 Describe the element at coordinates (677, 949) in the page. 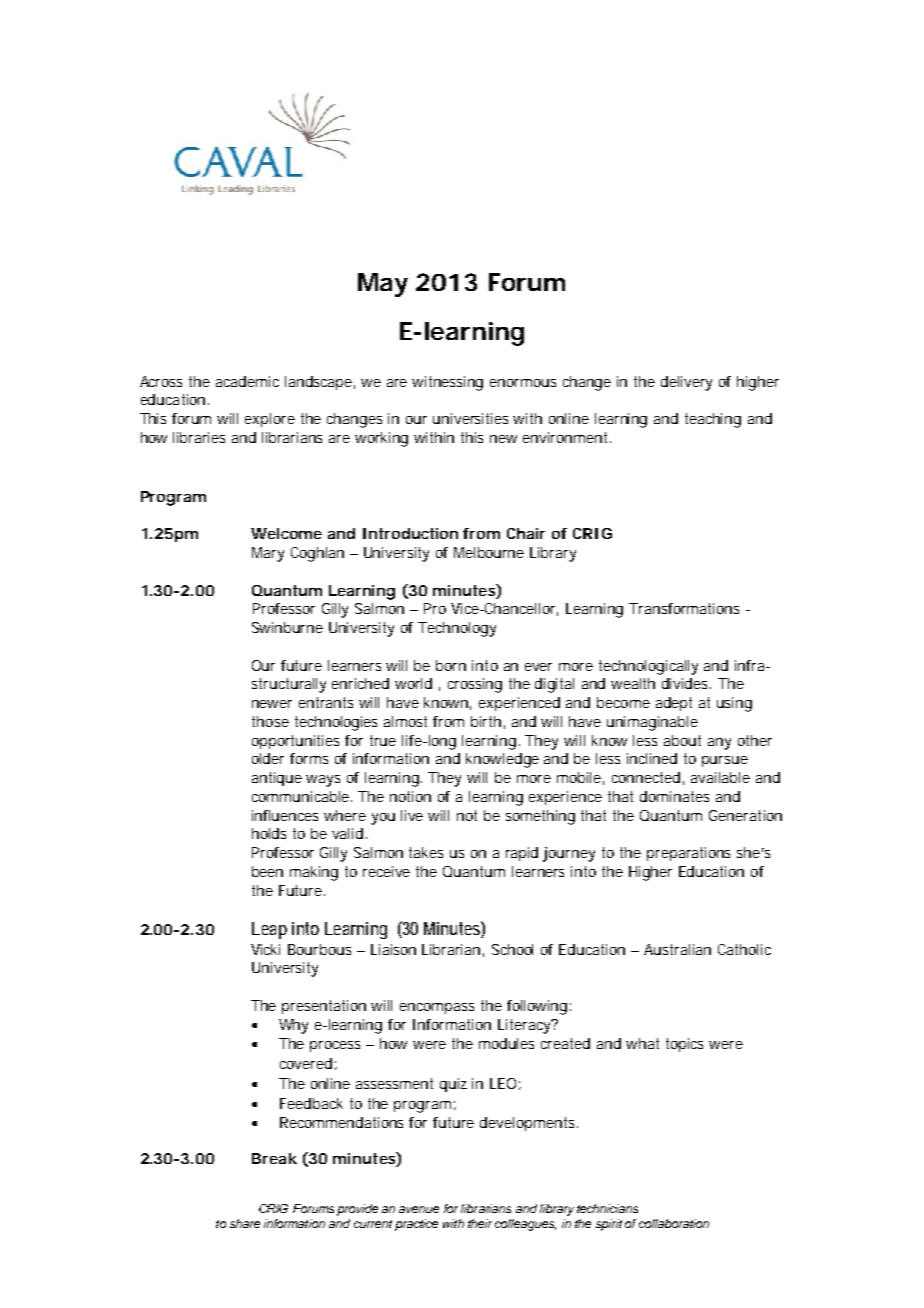

I see `Australian` at that location.
